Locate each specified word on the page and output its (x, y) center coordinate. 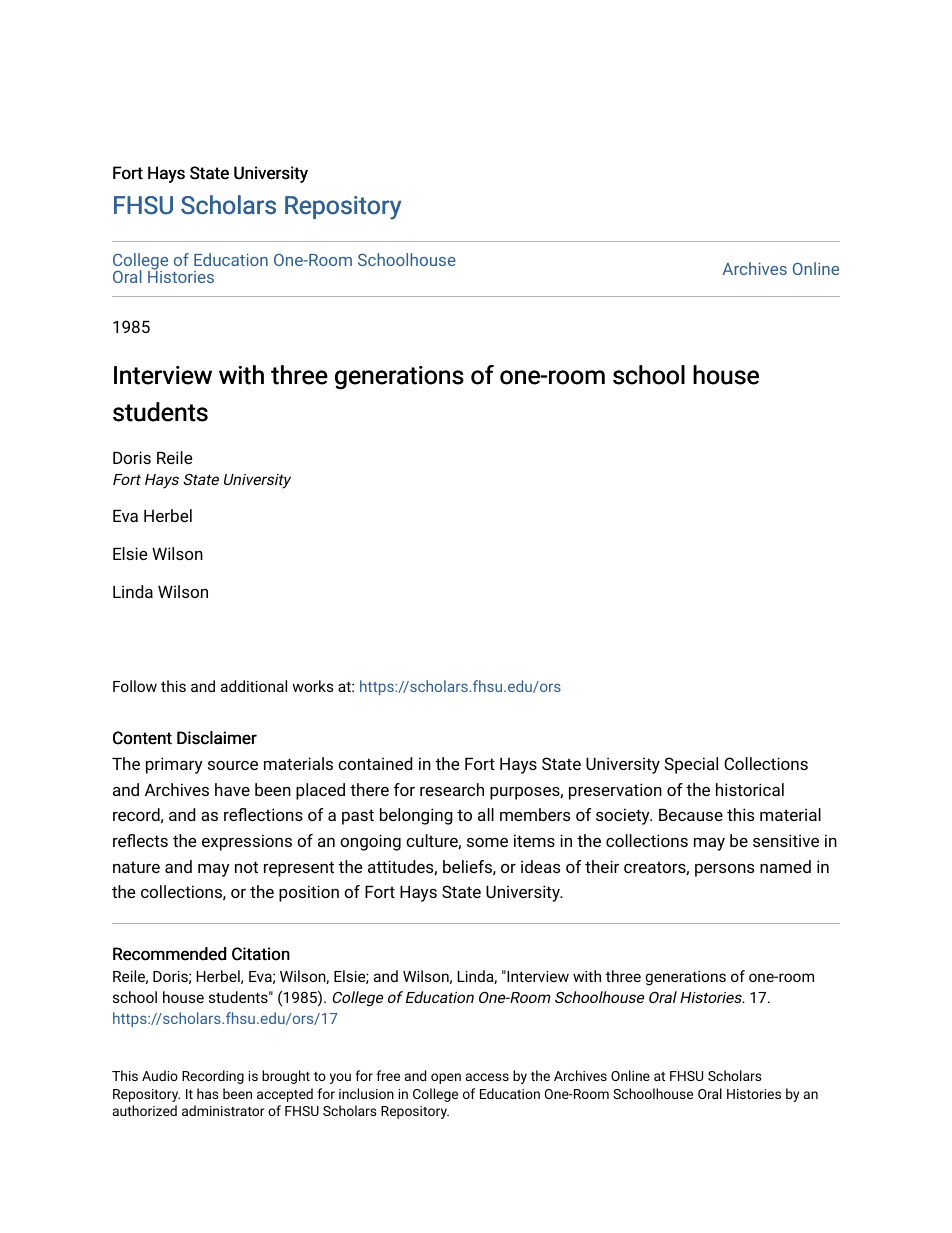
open (446, 1078)
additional (254, 686)
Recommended (169, 954)
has (208, 1093)
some (487, 842)
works (313, 686)
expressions (247, 842)
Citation (261, 954)
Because (691, 815)
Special (691, 765)
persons (724, 870)
